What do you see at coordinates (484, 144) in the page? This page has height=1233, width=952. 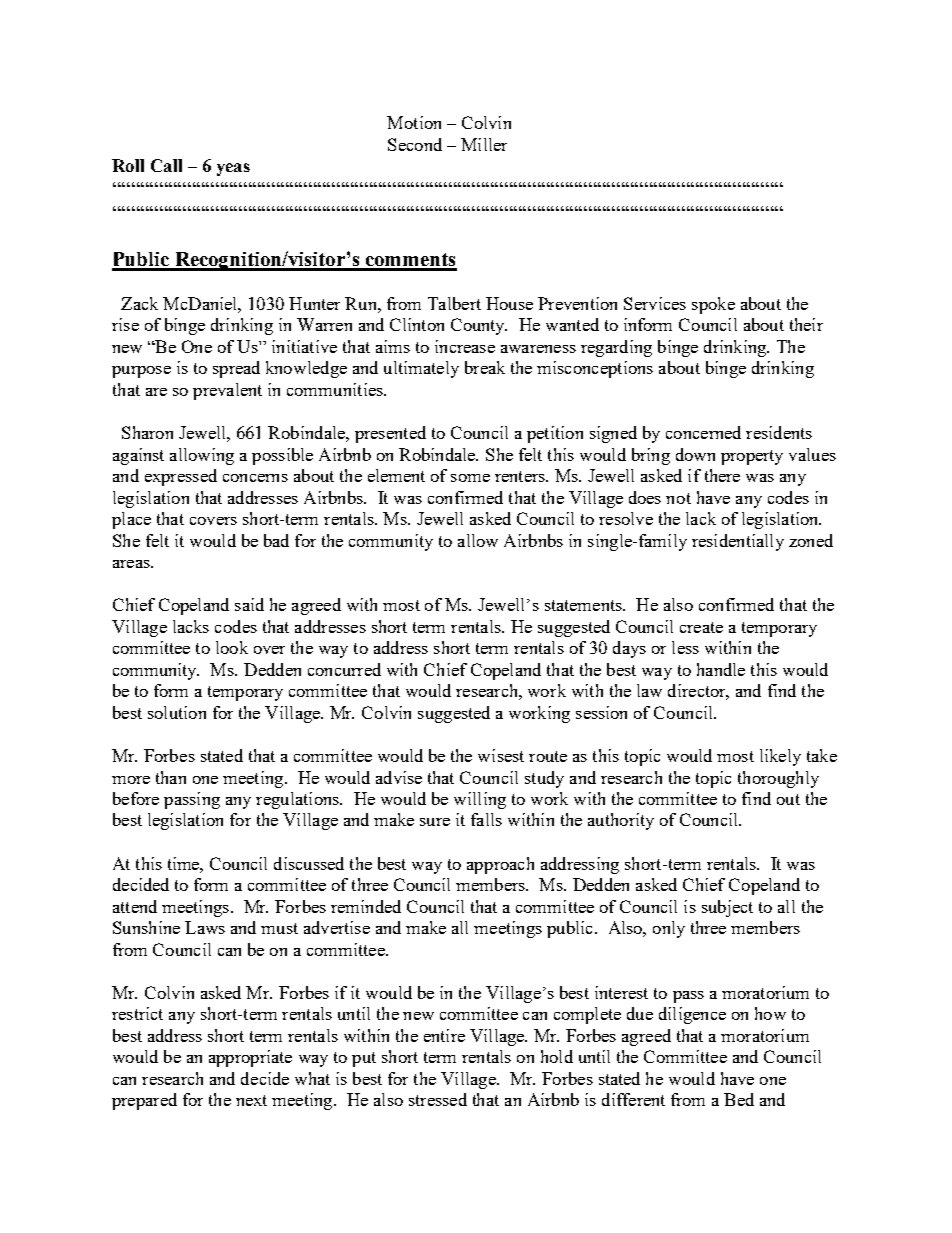 I see `Miller` at bounding box center [484, 144].
